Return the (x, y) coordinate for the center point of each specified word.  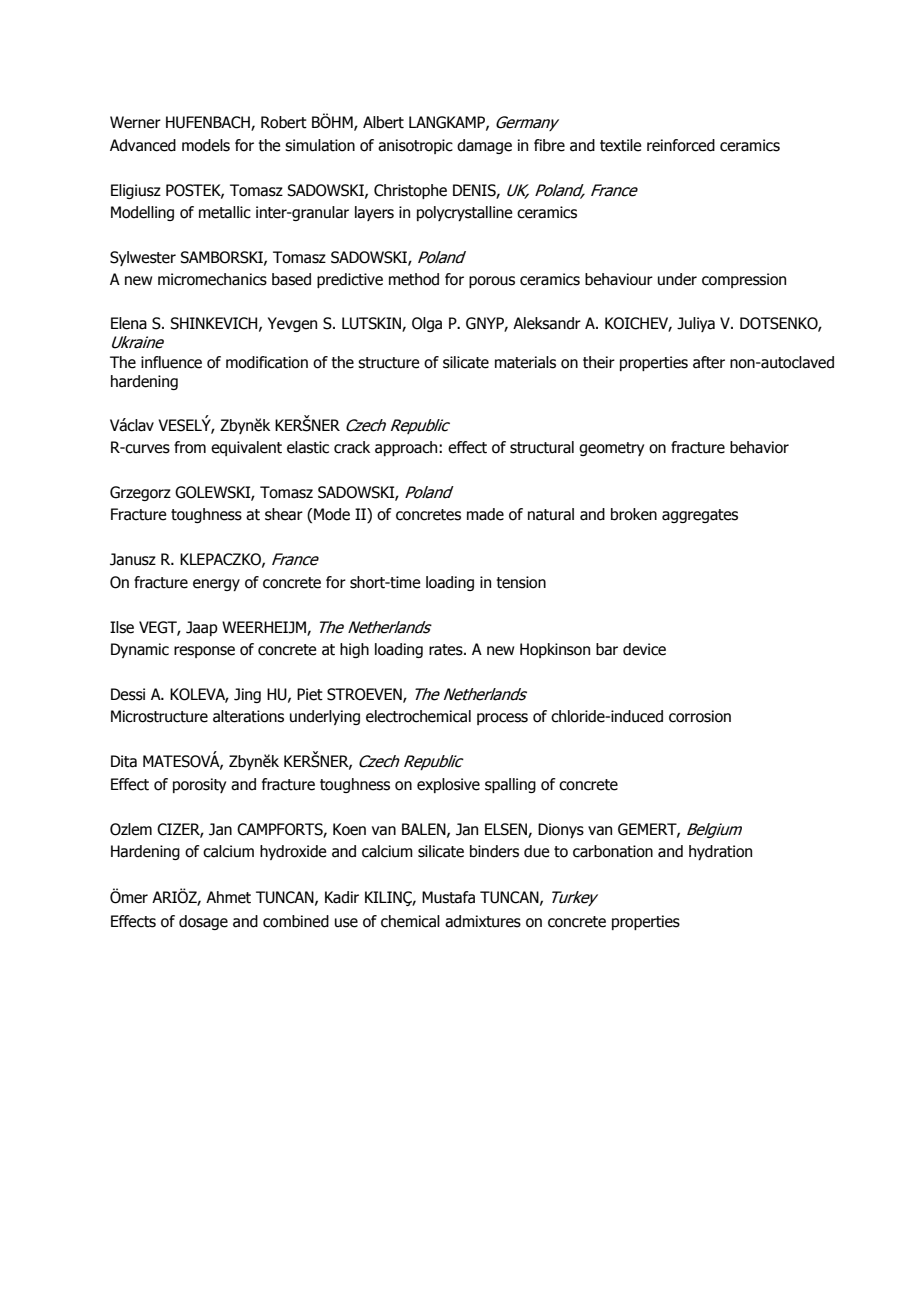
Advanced (143, 145)
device (644, 649)
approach (407, 448)
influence (171, 362)
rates (447, 650)
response (204, 652)
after (709, 362)
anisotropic (415, 146)
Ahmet (228, 897)
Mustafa (448, 897)
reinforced (681, 145)
